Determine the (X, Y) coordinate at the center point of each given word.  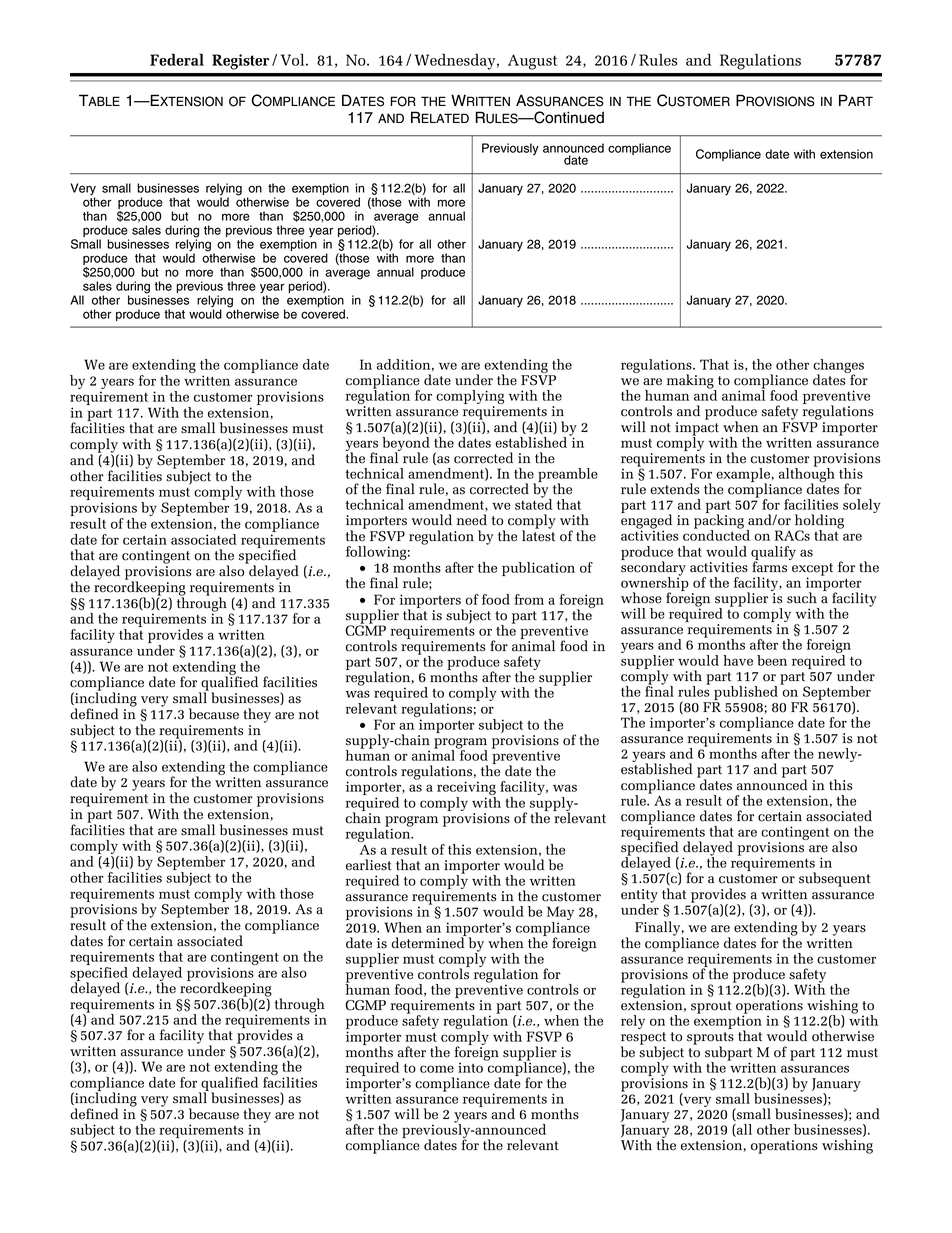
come (437, 1069)
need (472, 520)
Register (240, 62)
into (470, 1067)
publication (538, 569)
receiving (466, 789)
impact (697, 428)
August (532, 62)
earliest (369, 865)
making (691, 382)
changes (838, 367)
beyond (406, 445)
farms (769, 566)
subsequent (835, 879)
